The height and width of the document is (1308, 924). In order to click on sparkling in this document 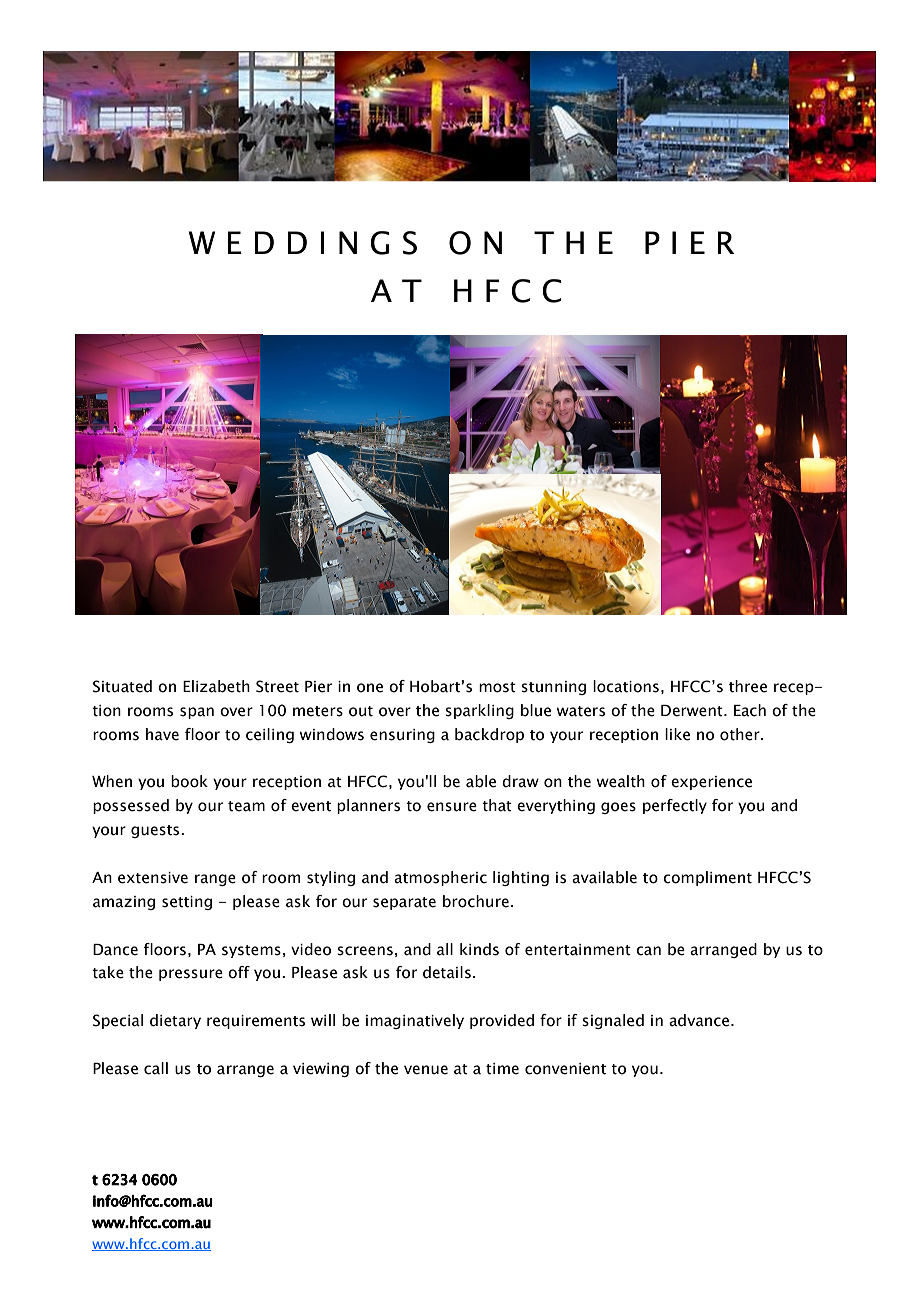, I will do `click(479, 711)`.
